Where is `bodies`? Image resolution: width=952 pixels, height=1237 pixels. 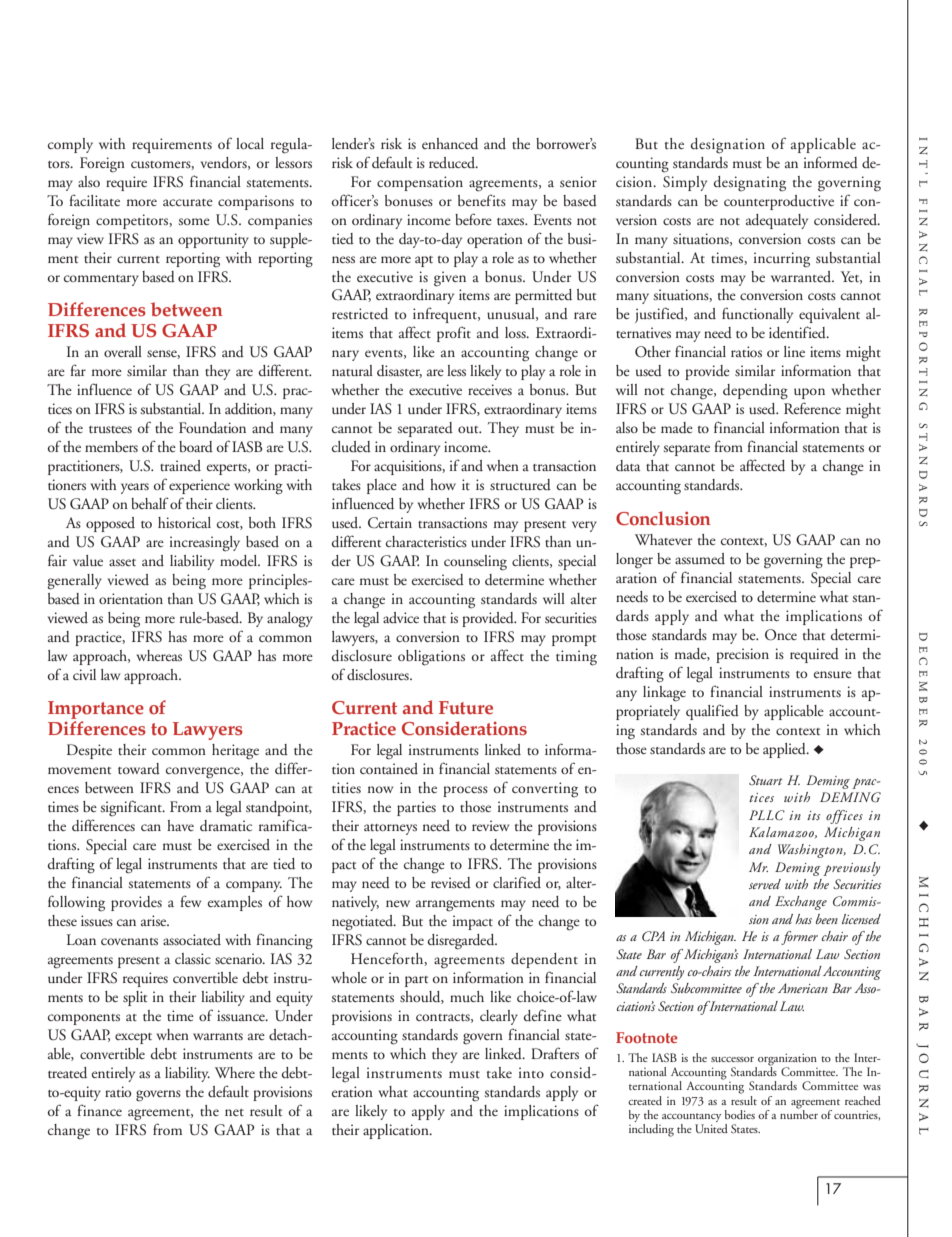 bodies is located at coordinates (740, 1114).
